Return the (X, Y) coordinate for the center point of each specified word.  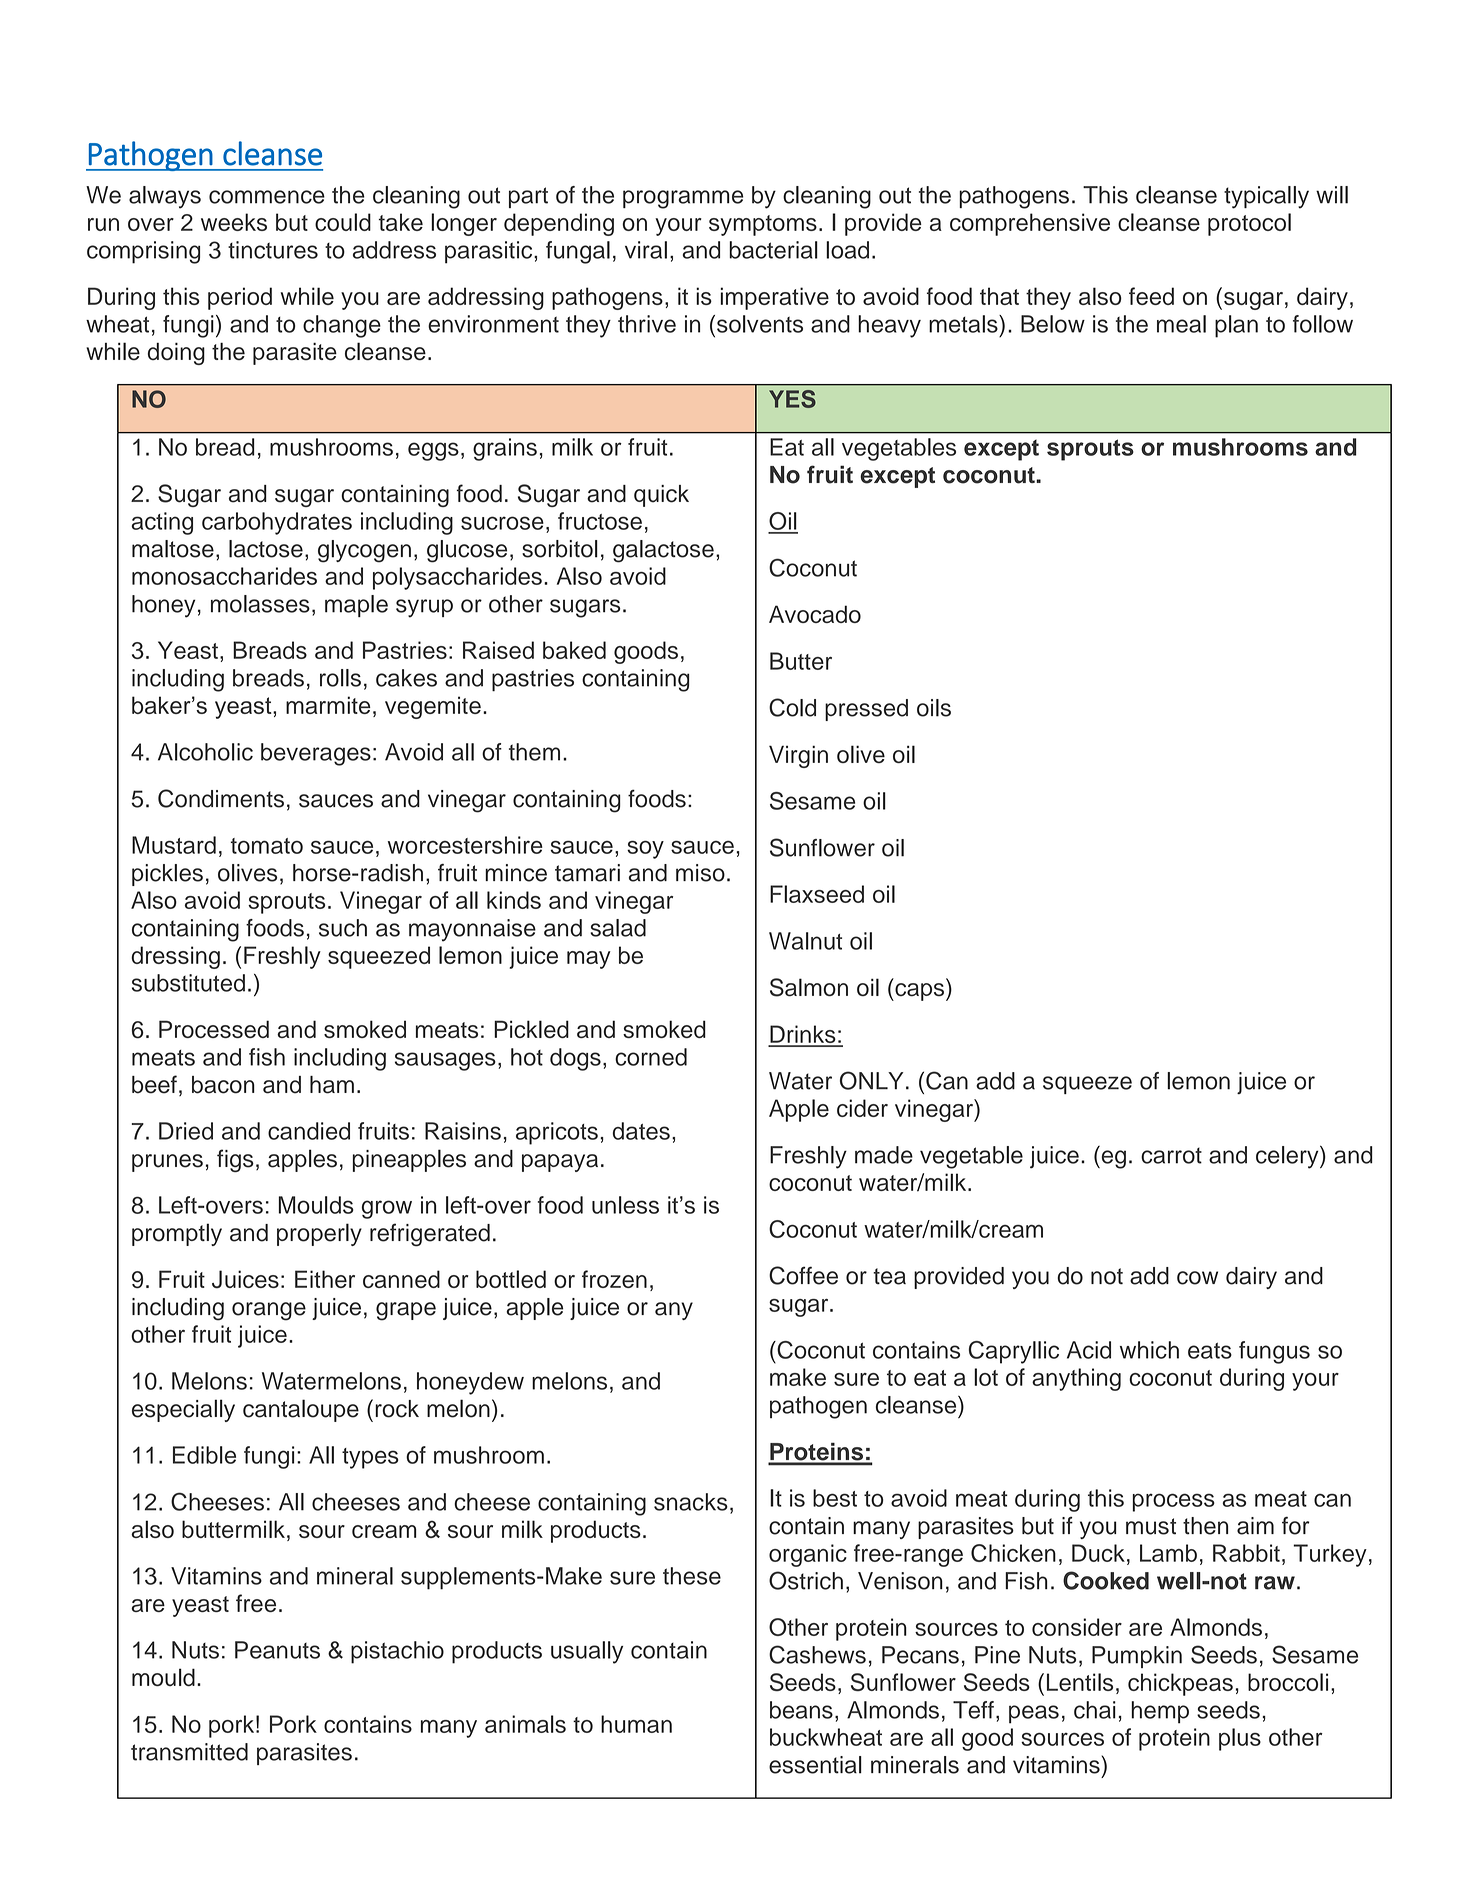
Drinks (803, 1035)
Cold (792, 707)
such (343, 928)
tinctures (273, 250)
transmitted (189, 1752)
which (1149, 1350)
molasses (260, 604)
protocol (1249, 224)
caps (920, 992)
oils (934, 708)
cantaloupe (301, 1410)
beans (801, 1710)
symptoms (763, 225)
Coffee (803, 1275)
